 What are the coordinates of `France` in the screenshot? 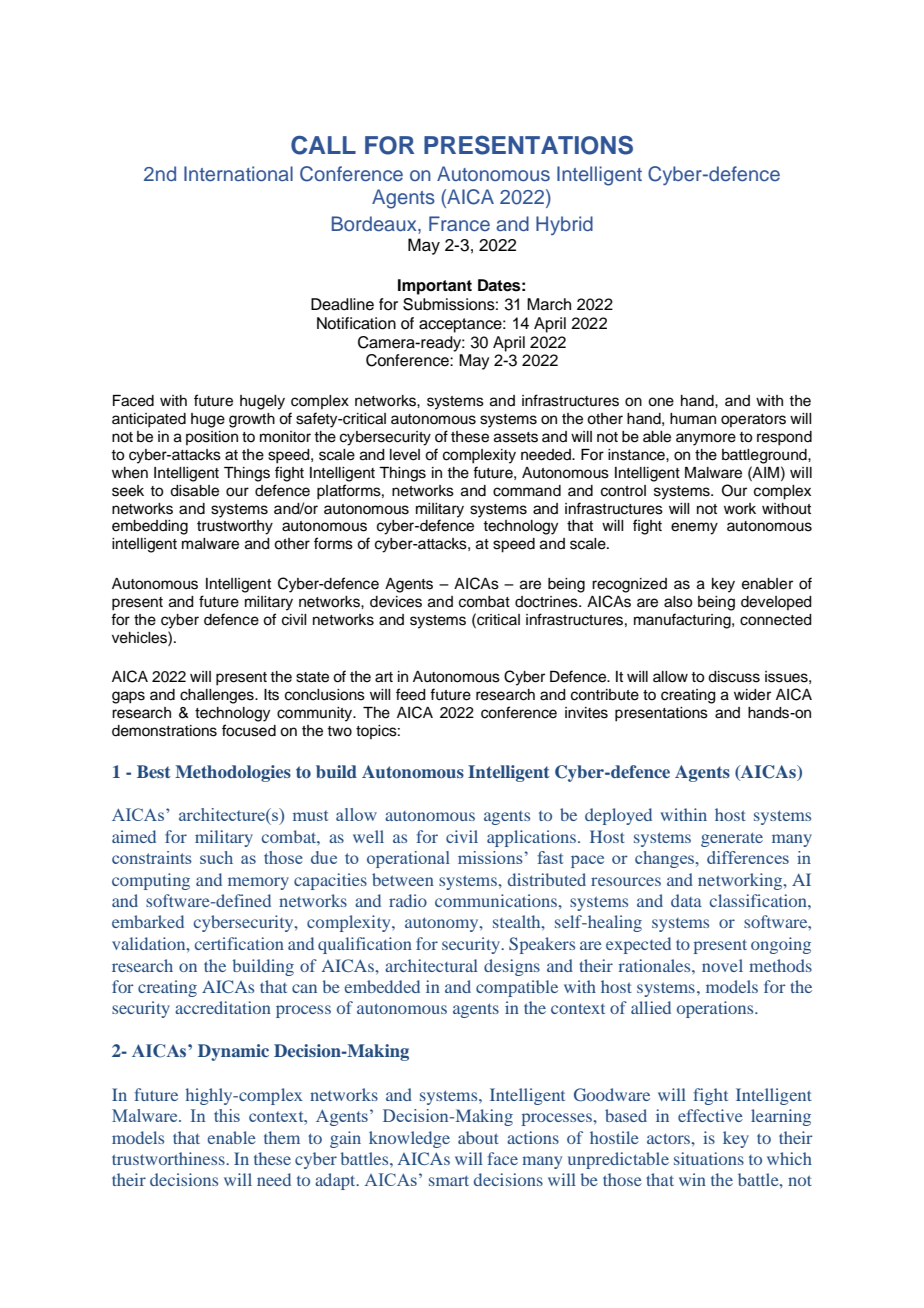 It's located at (459, 224).
